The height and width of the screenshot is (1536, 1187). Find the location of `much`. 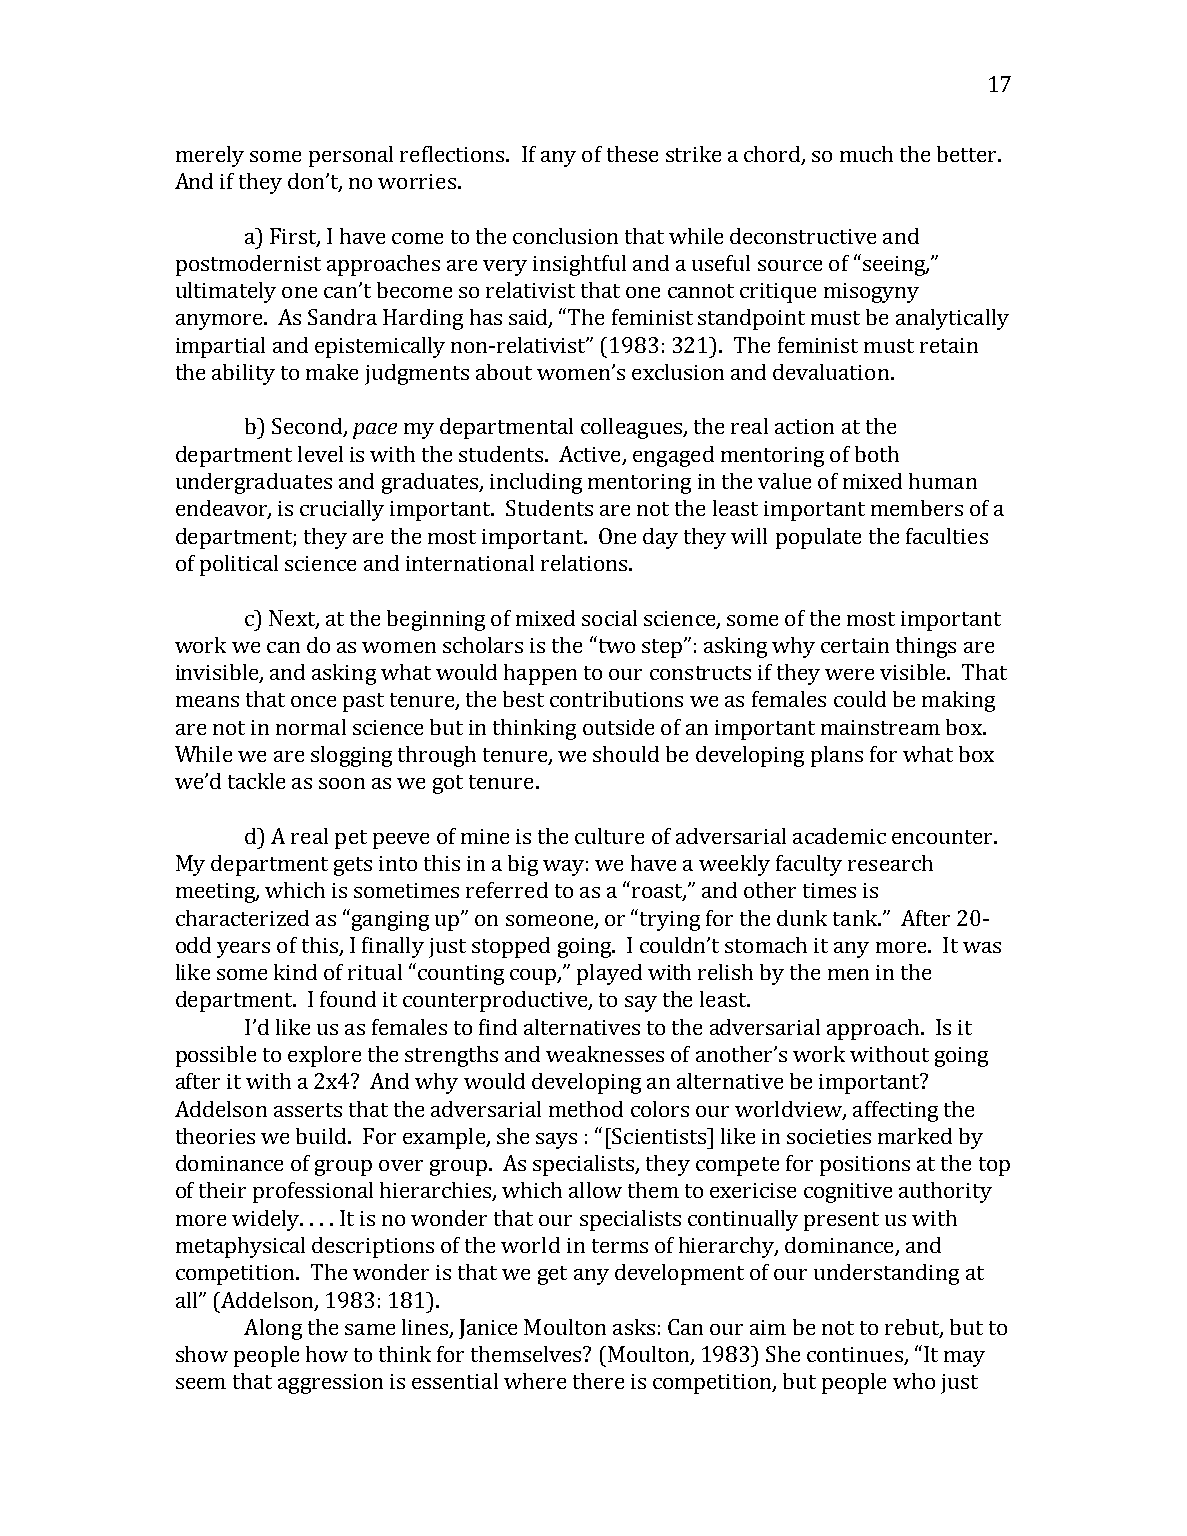

much is located at coordinates (866, 154).
